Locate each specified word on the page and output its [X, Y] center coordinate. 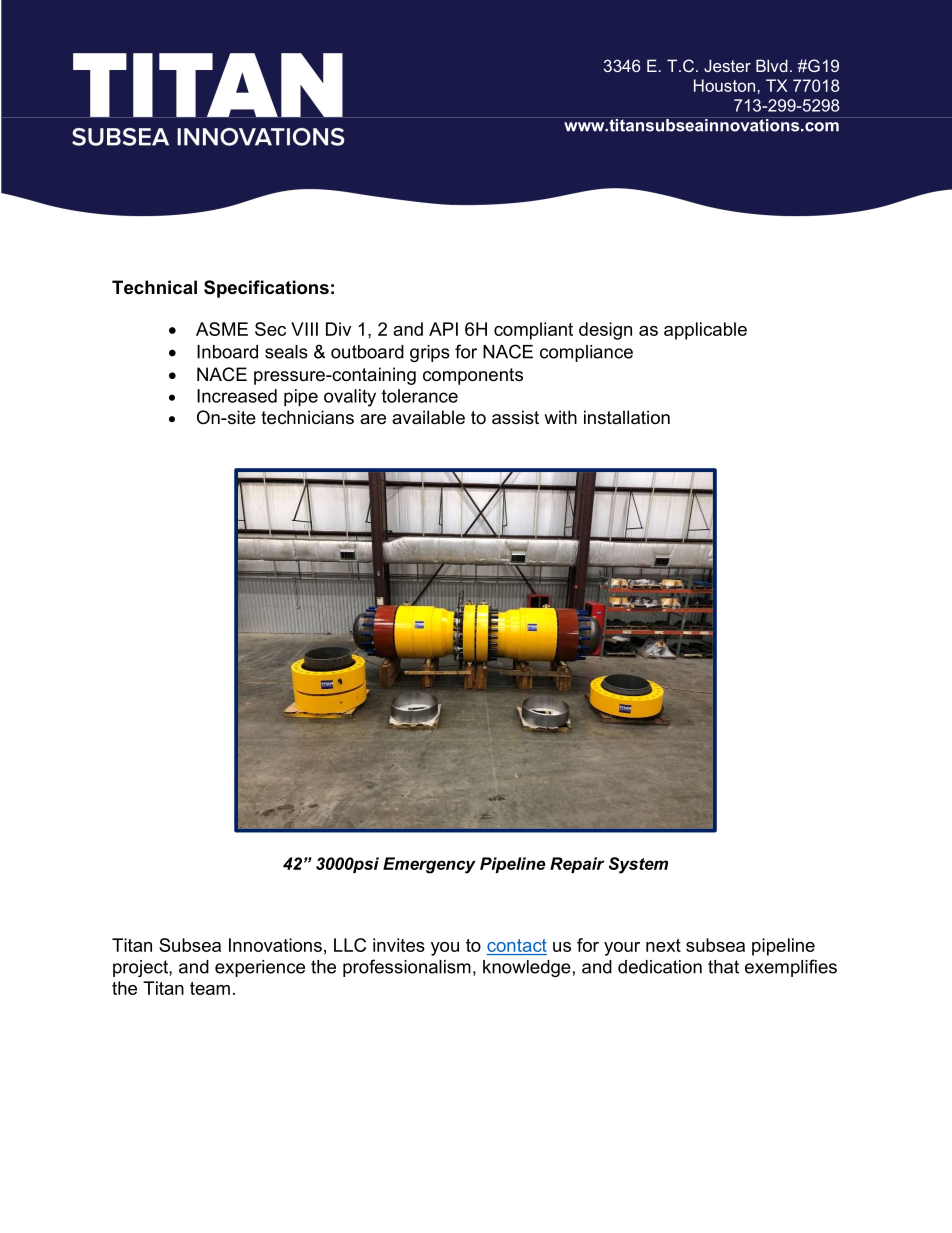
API [443, 329]
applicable [705, 331]
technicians [307, 417]
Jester [727, 65]
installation [627, 417]
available [428, 417]
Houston [726, 85]
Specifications [266, 289]
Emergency [429, 865]
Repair [577, 865]
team [210, 988]
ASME [222, 329]
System [638, 865]
